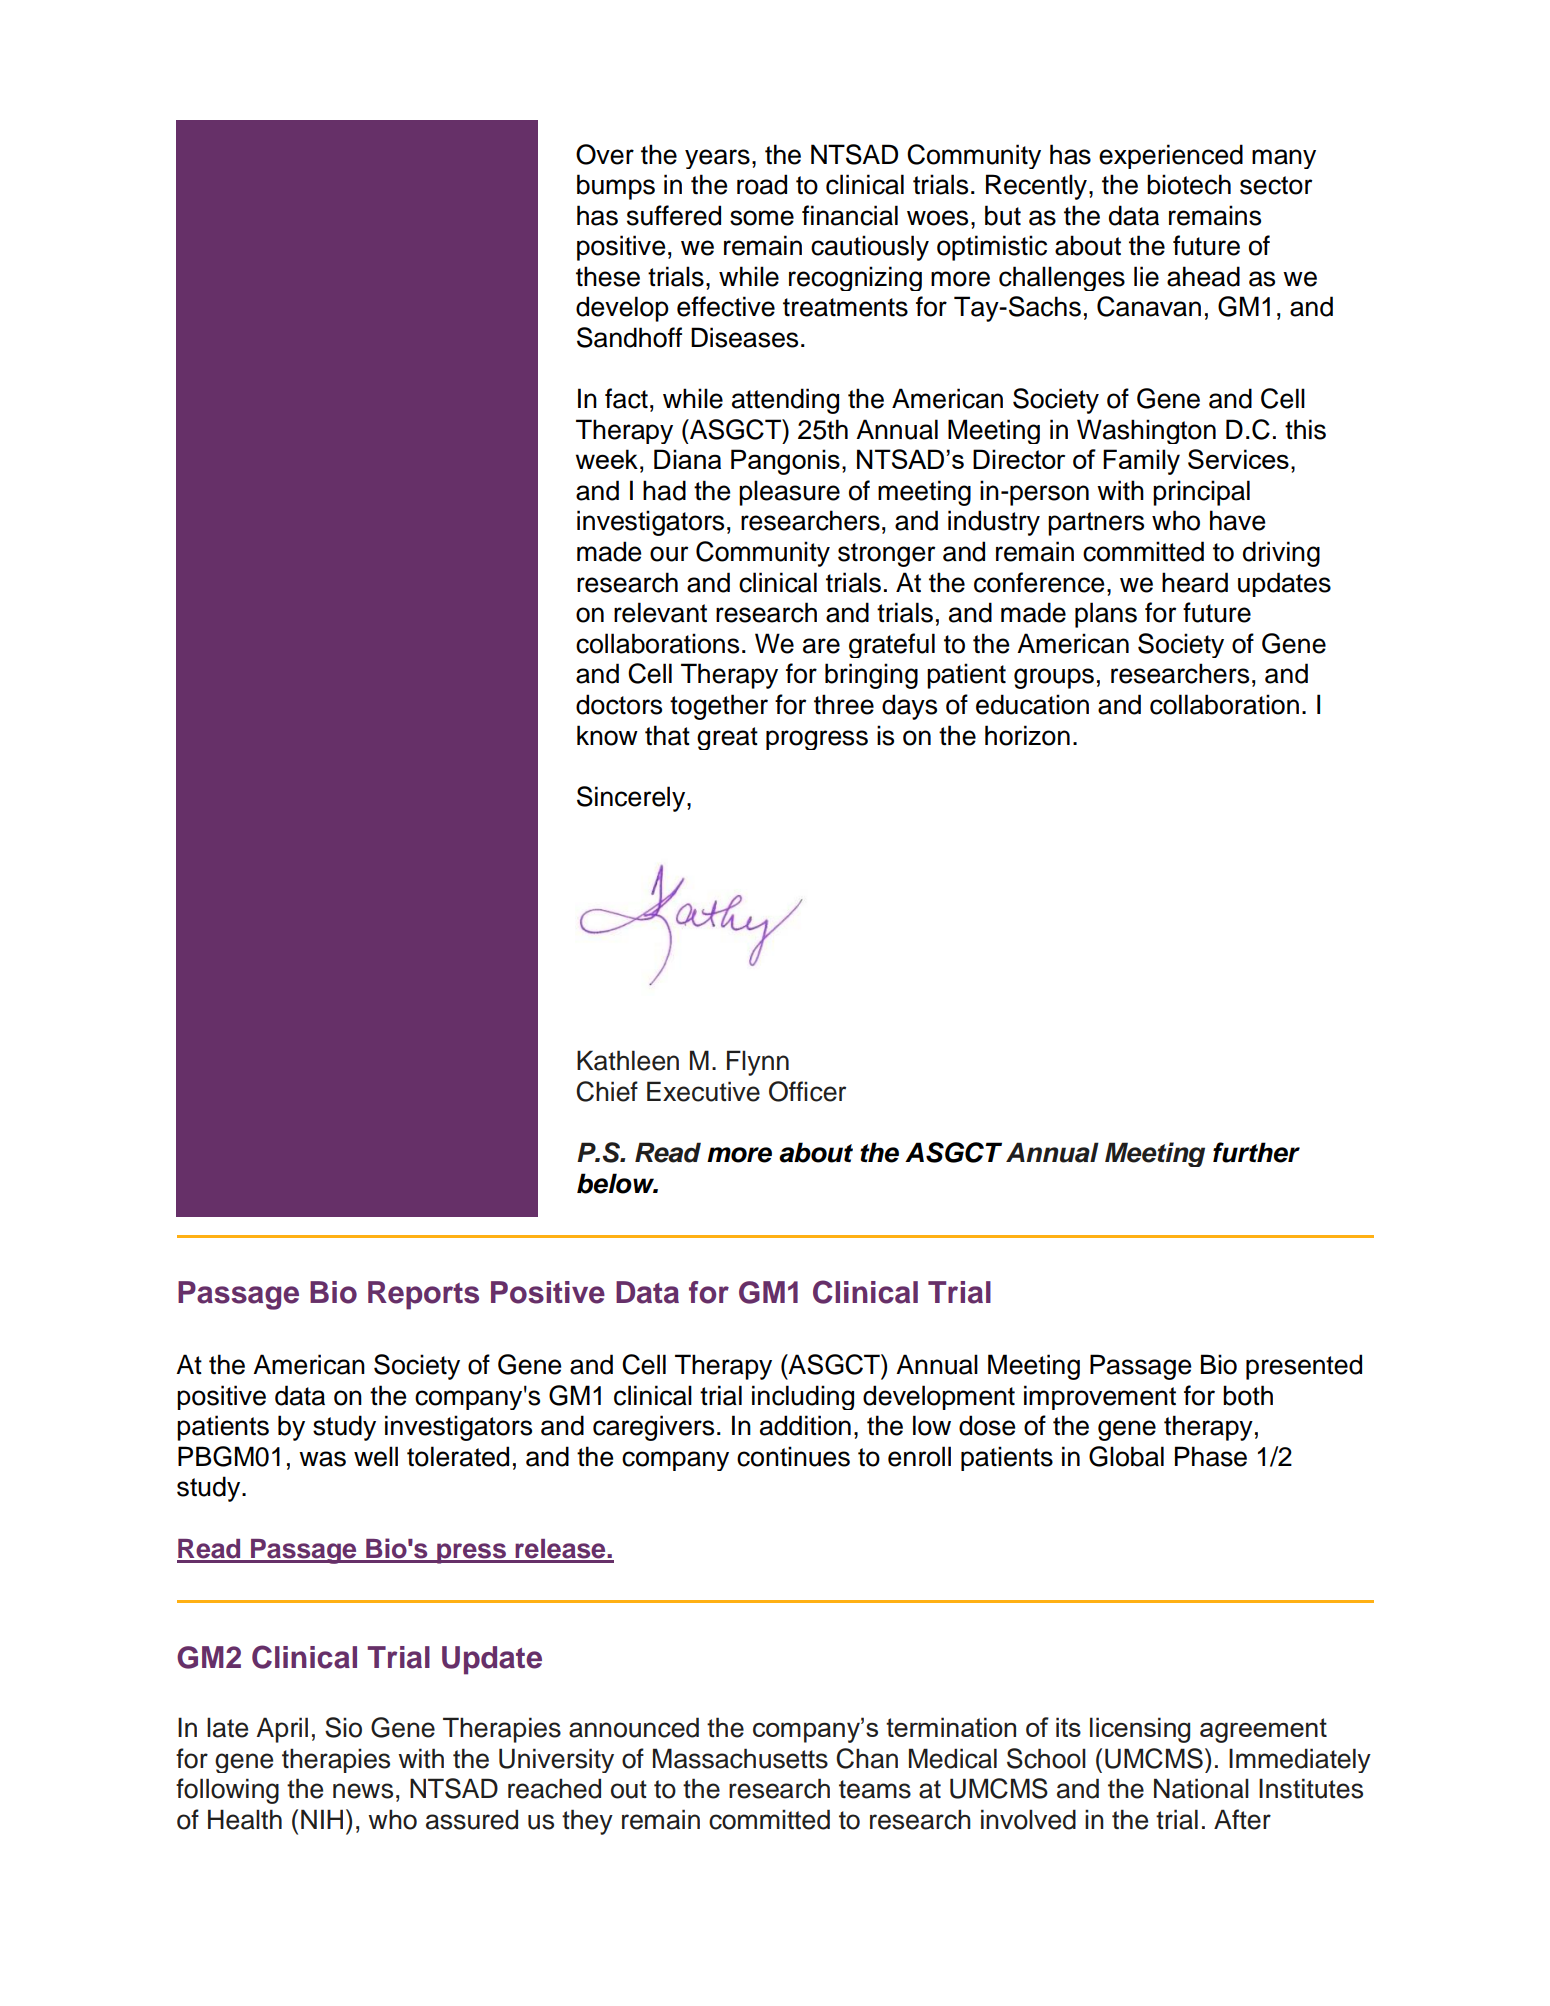 The width and height of the page is (1550, 2006). What do you see at coordinates (376, 1456) in the page?
I see `well` at bounding box center [376, 1456].
